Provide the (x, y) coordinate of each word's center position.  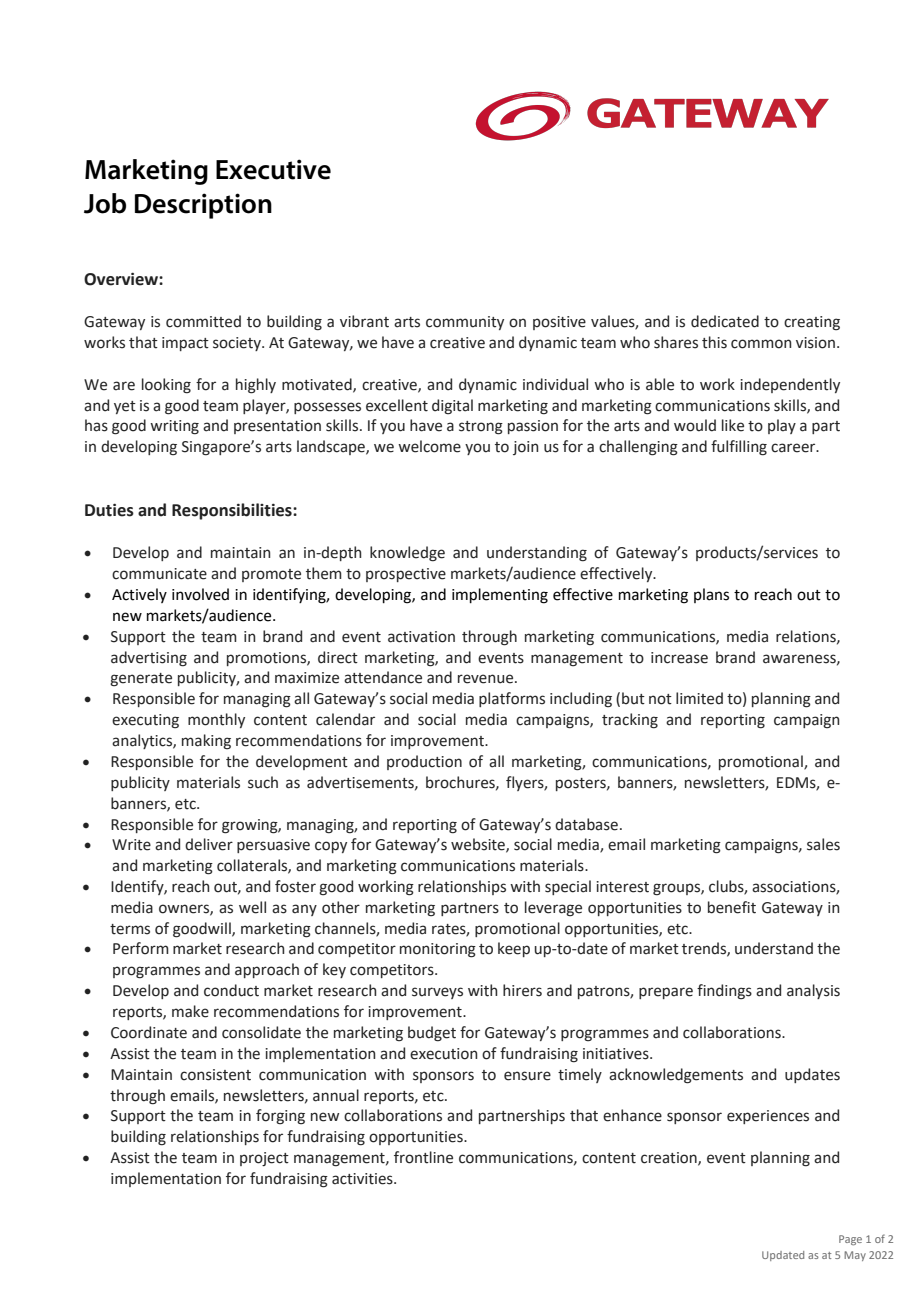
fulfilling (739, 448)
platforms (512, 699)
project (264, 1159)
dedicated (725, 321)
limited (699, 698)
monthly (216, 720)
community (465, 323)
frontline (423, 1157)
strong (481, 428)
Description (203, 206)
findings (724, 992)
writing (174, 427)
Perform (141, 948)
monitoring (438, 950)
